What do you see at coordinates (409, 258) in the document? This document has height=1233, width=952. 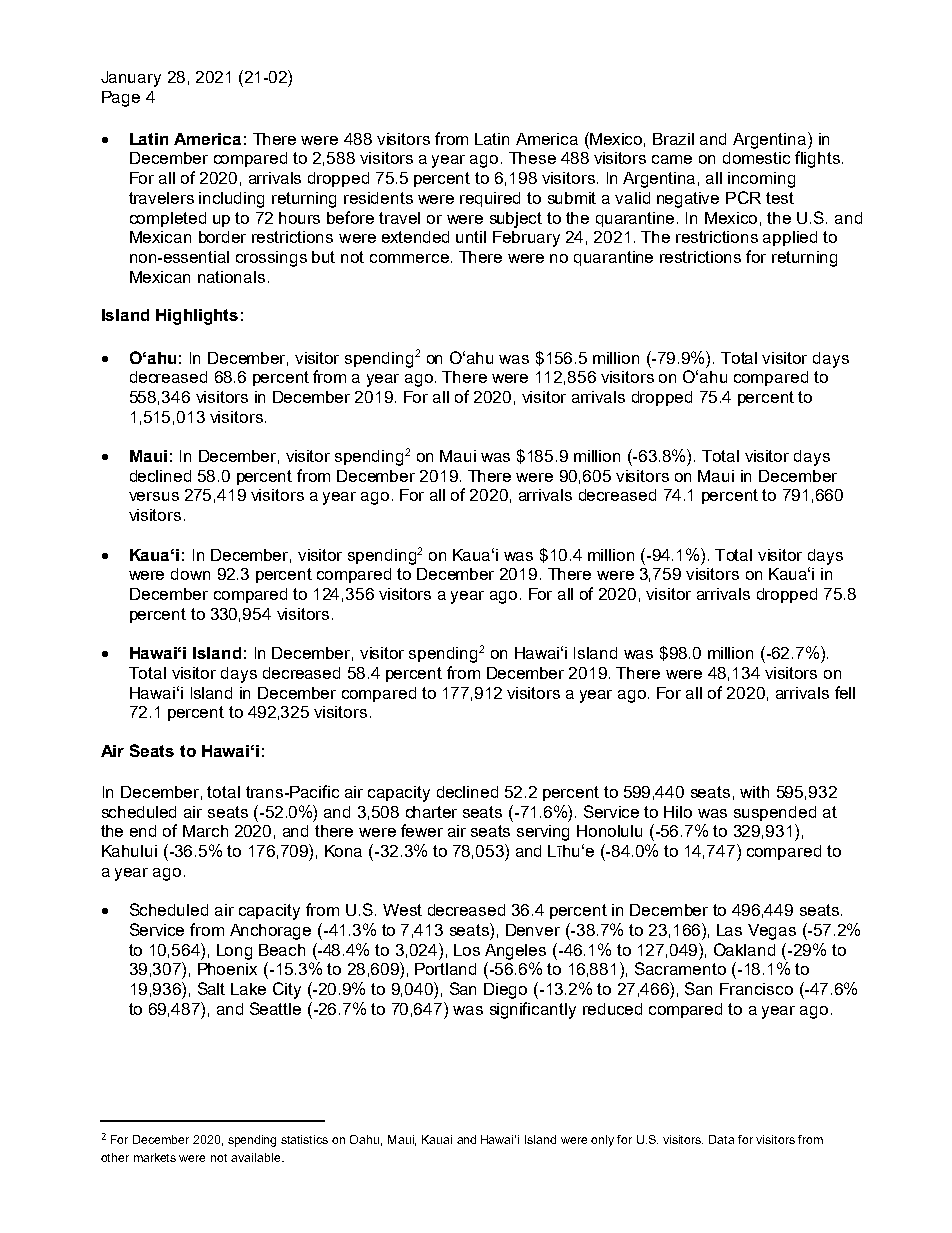 I see `commerce` at bounding box center [409, 258].
